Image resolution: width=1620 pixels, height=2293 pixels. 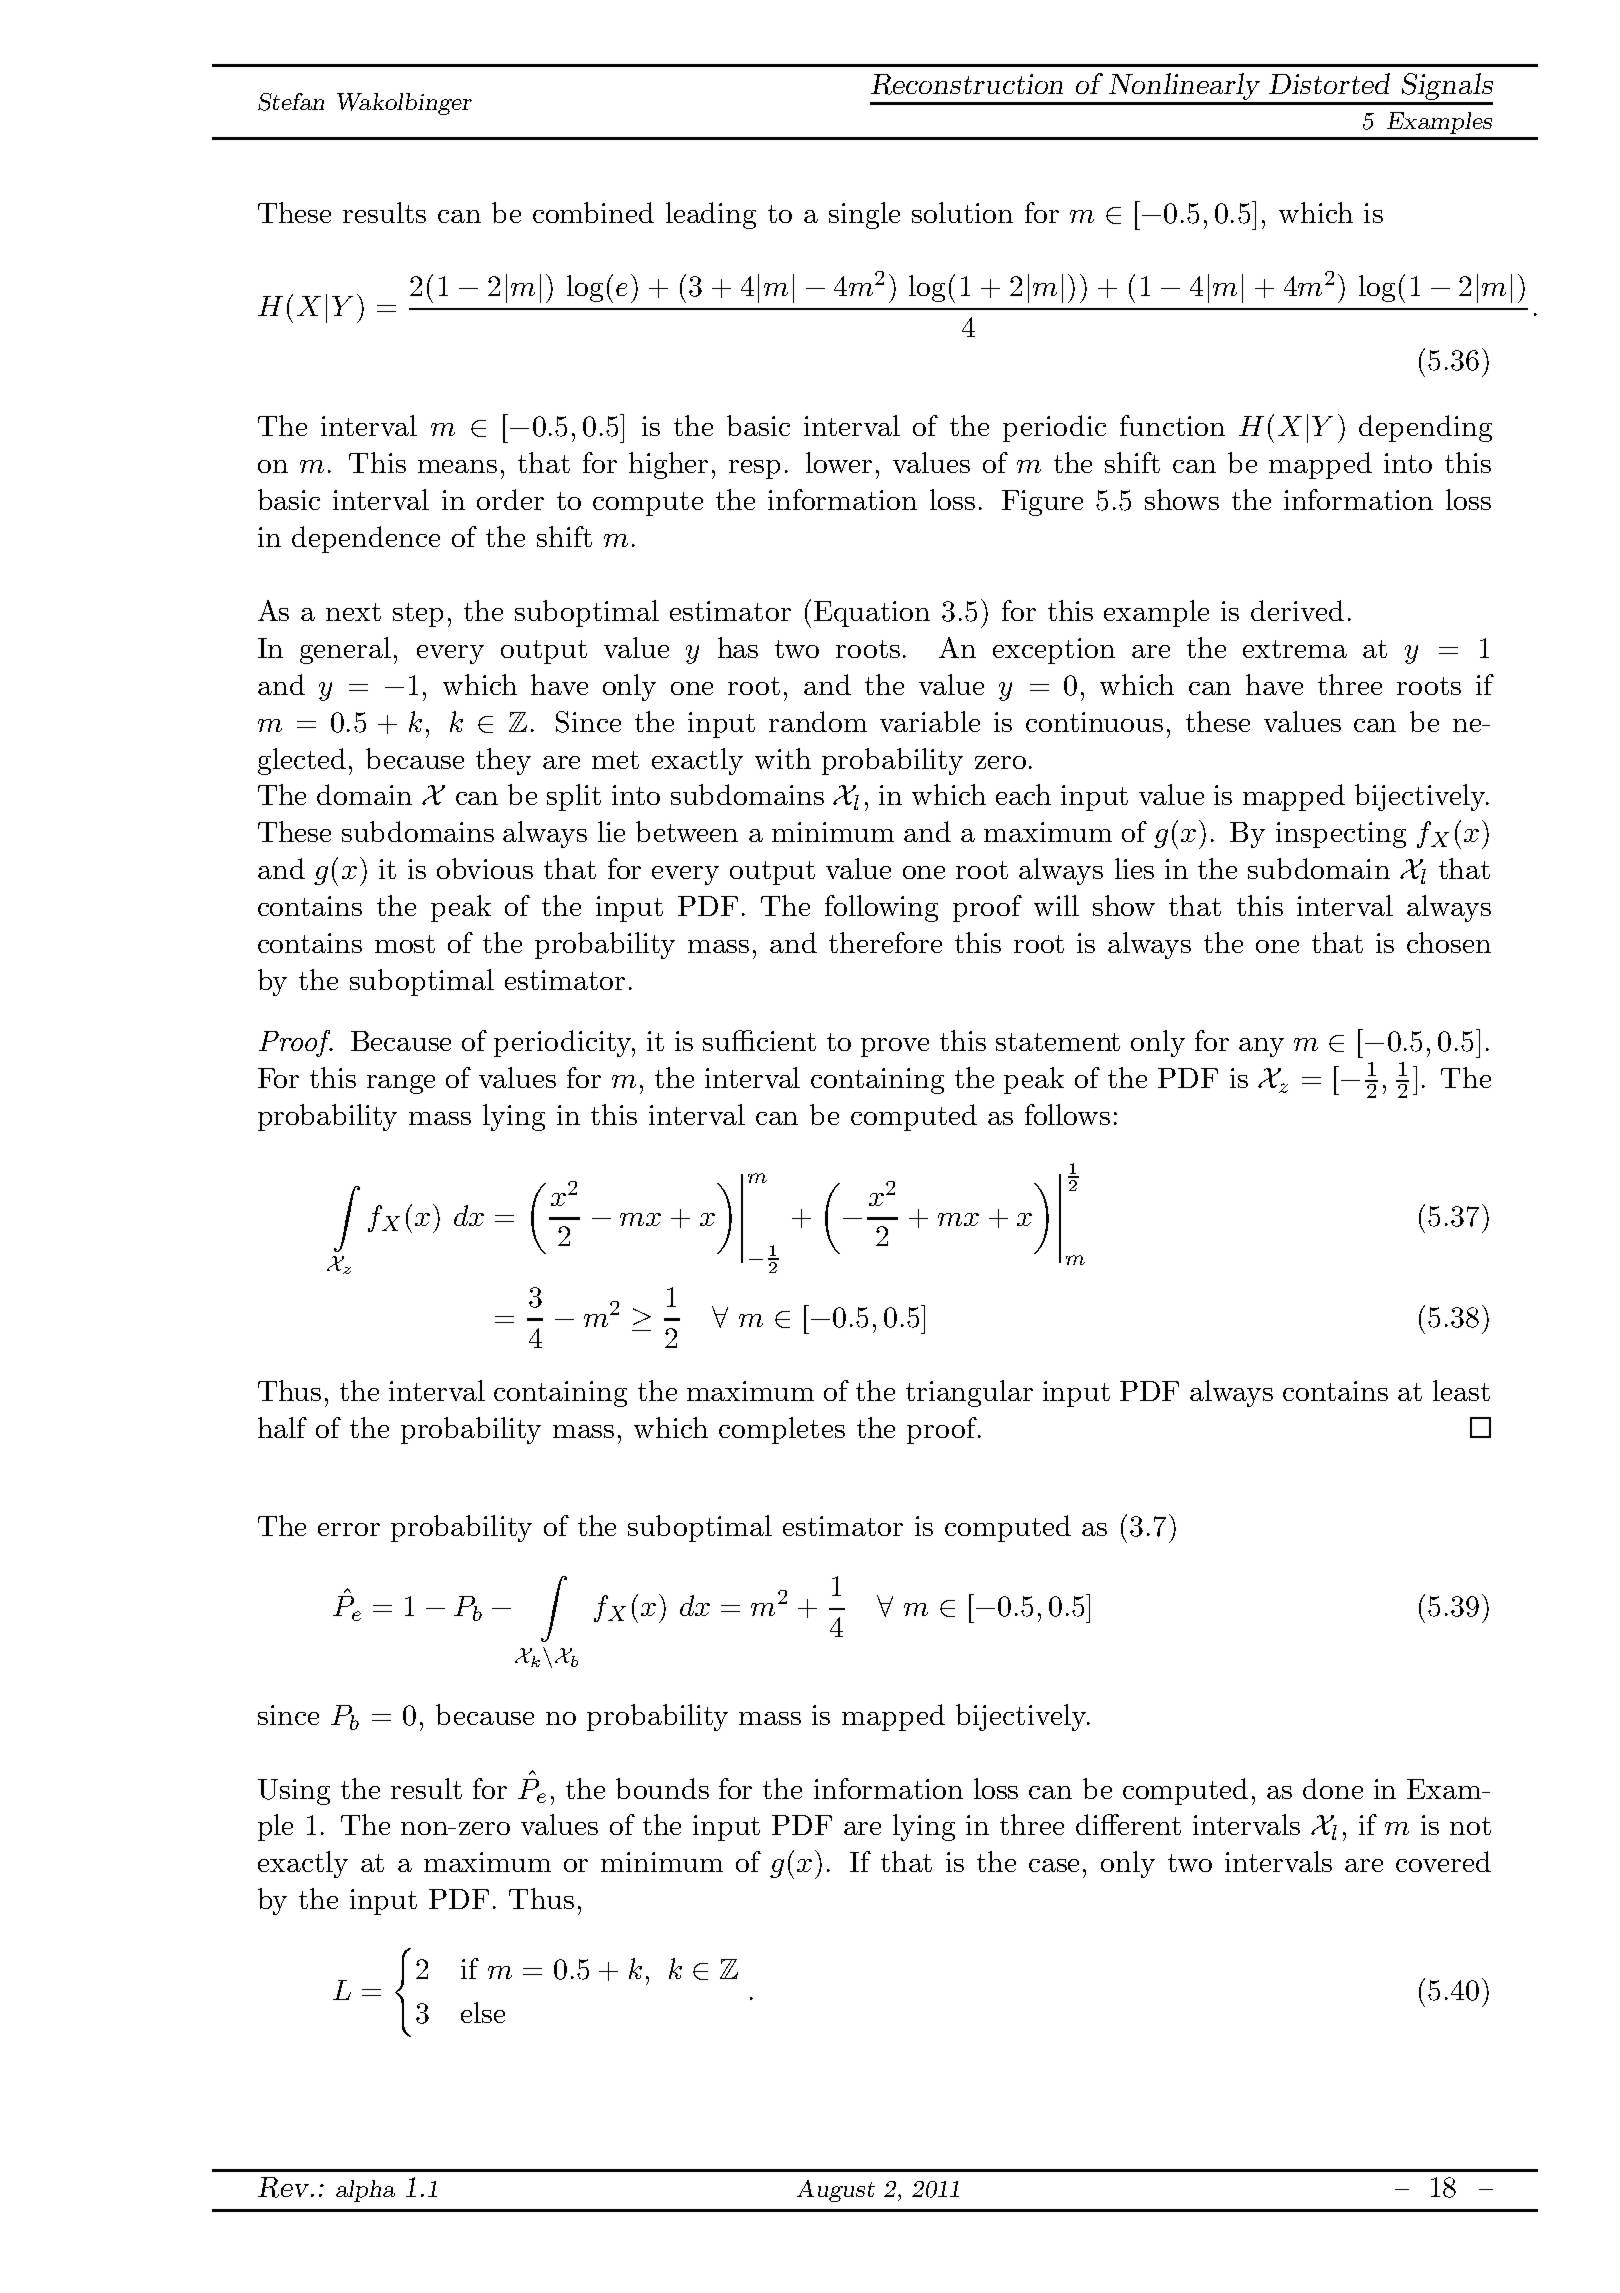 What do you see at coordinates (365, 2191) in the page?
I see `alpha` at bounding box center [365, 2191].
